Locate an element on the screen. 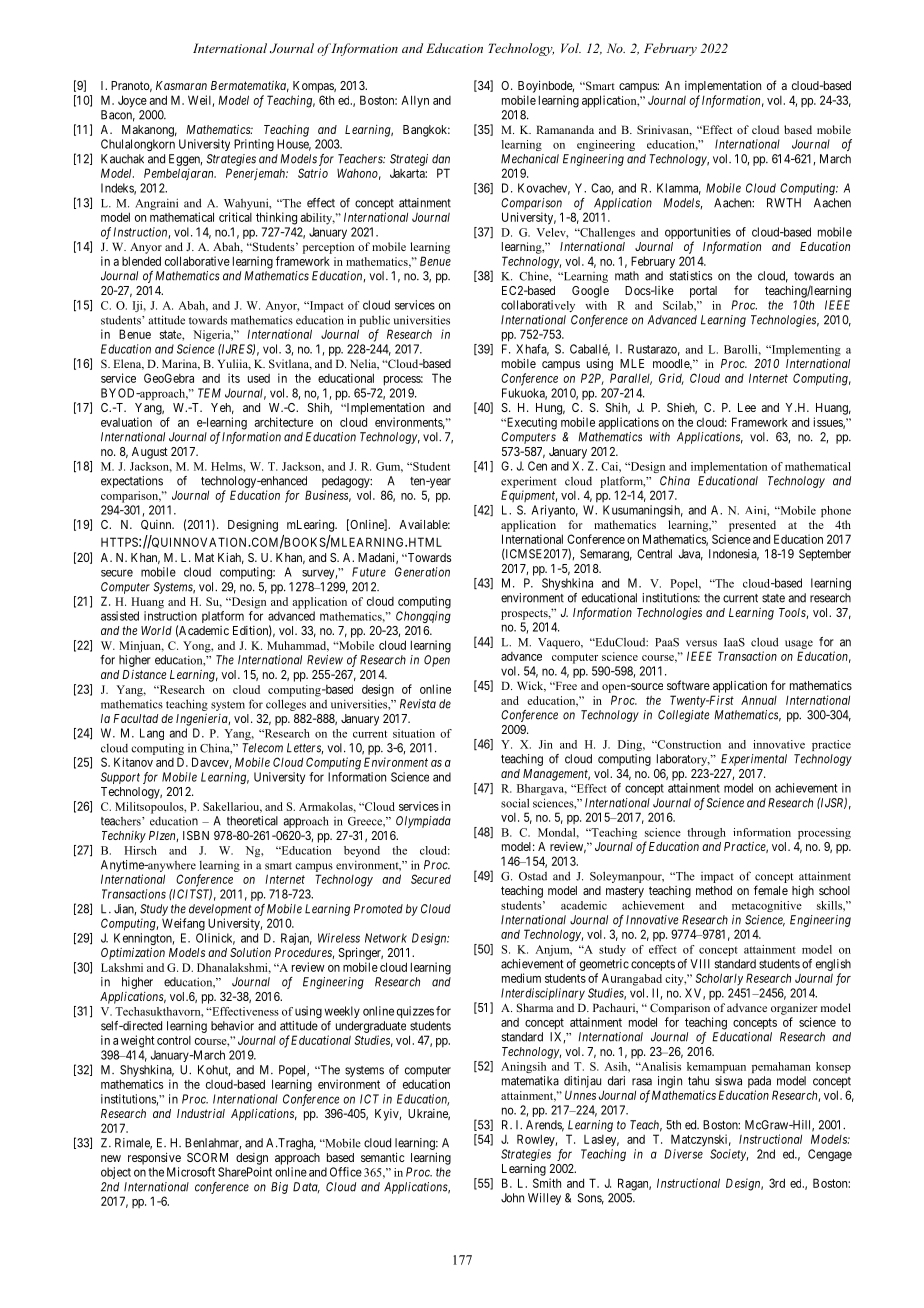 The height and width of the screenshot is (1308, 924). Yeh is located at coordinates (222, 408).
